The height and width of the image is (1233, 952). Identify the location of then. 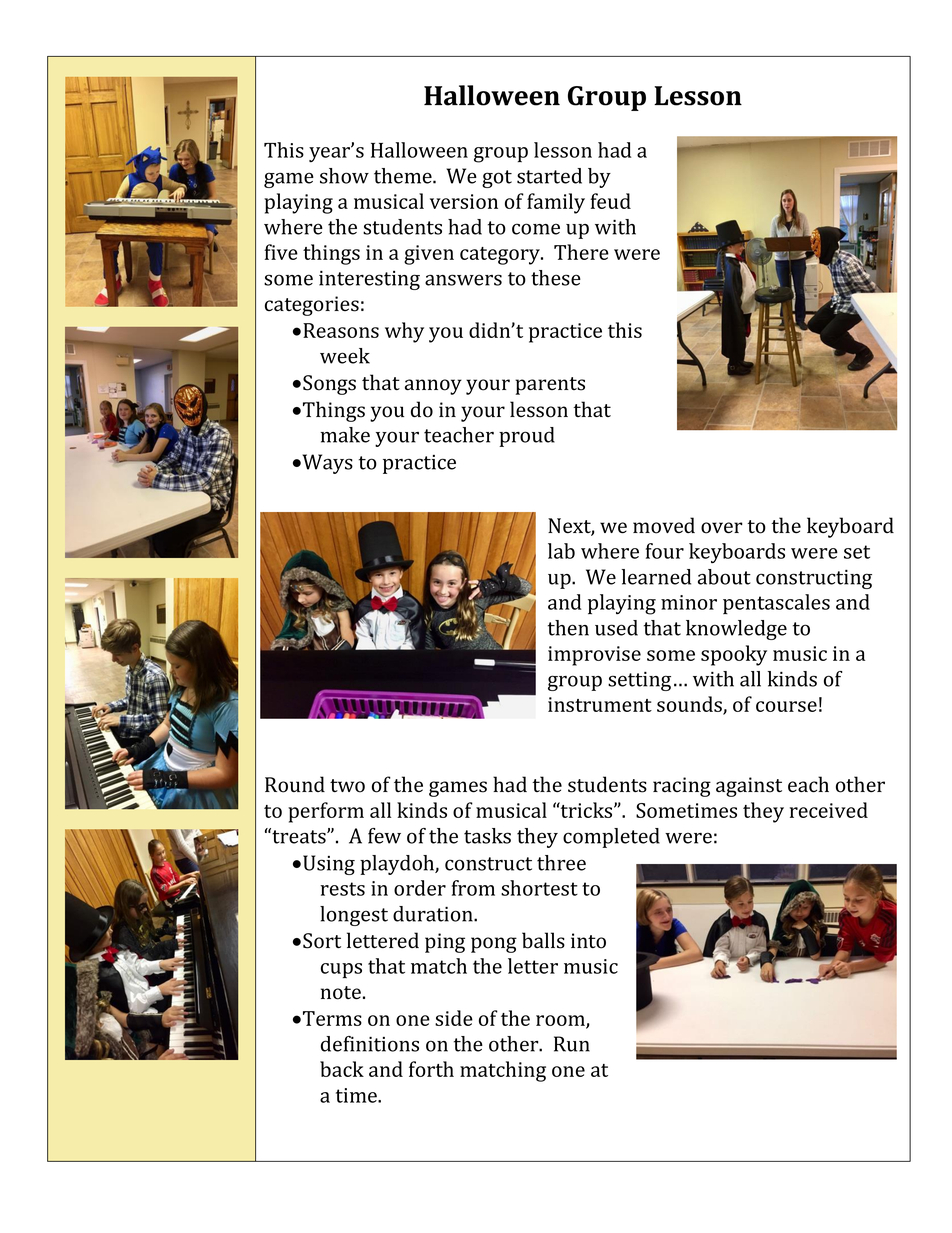
(568, 628).
